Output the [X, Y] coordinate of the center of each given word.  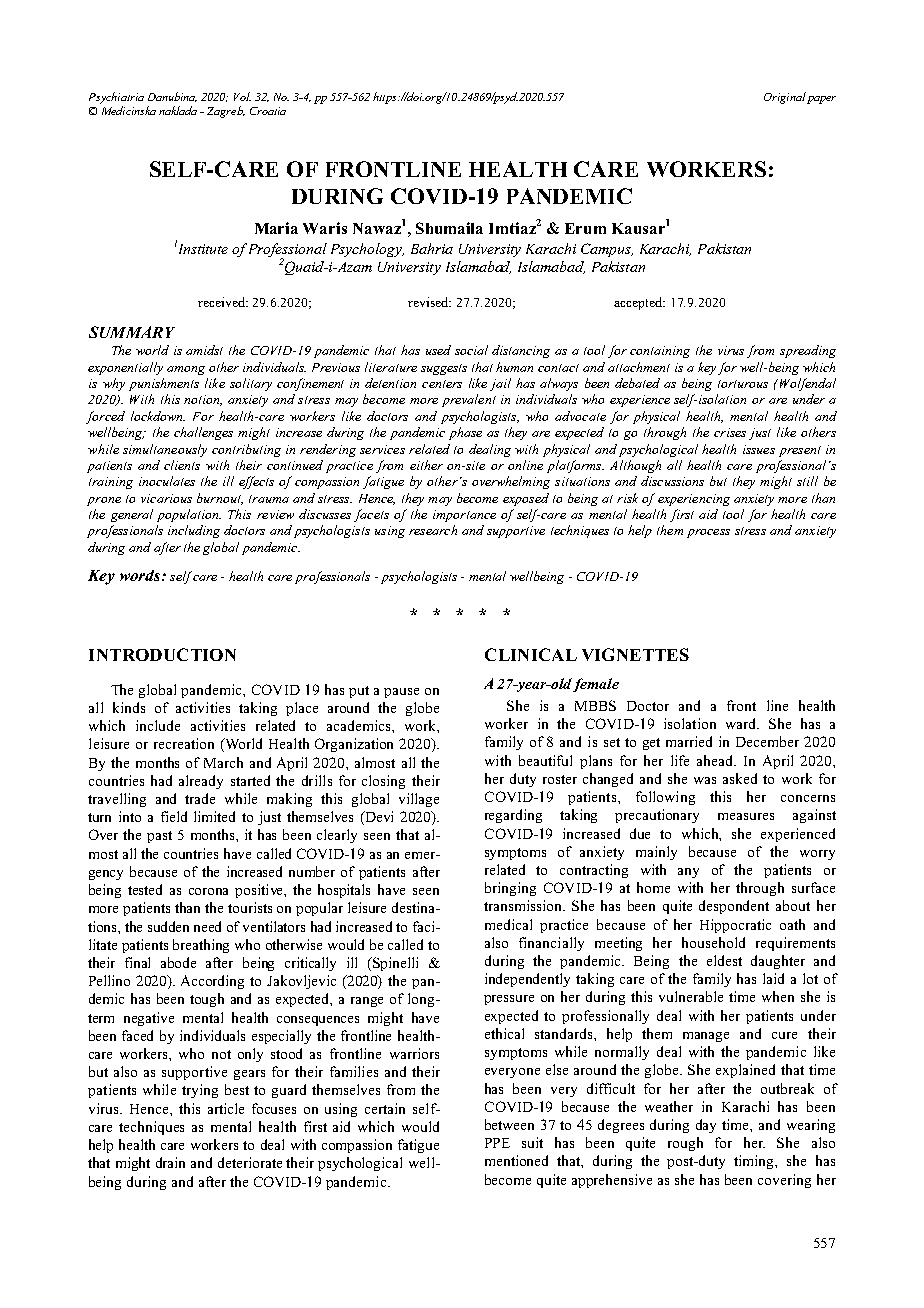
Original [785, 98]
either [426, 465]
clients [182, 465]
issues [759, 449]
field [174, 816]
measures [746, 816]
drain [170, 1162]
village [419, 800]
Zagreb [226, 112]
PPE [497, 1143]
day [706, 1126]
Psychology [367, 250]
